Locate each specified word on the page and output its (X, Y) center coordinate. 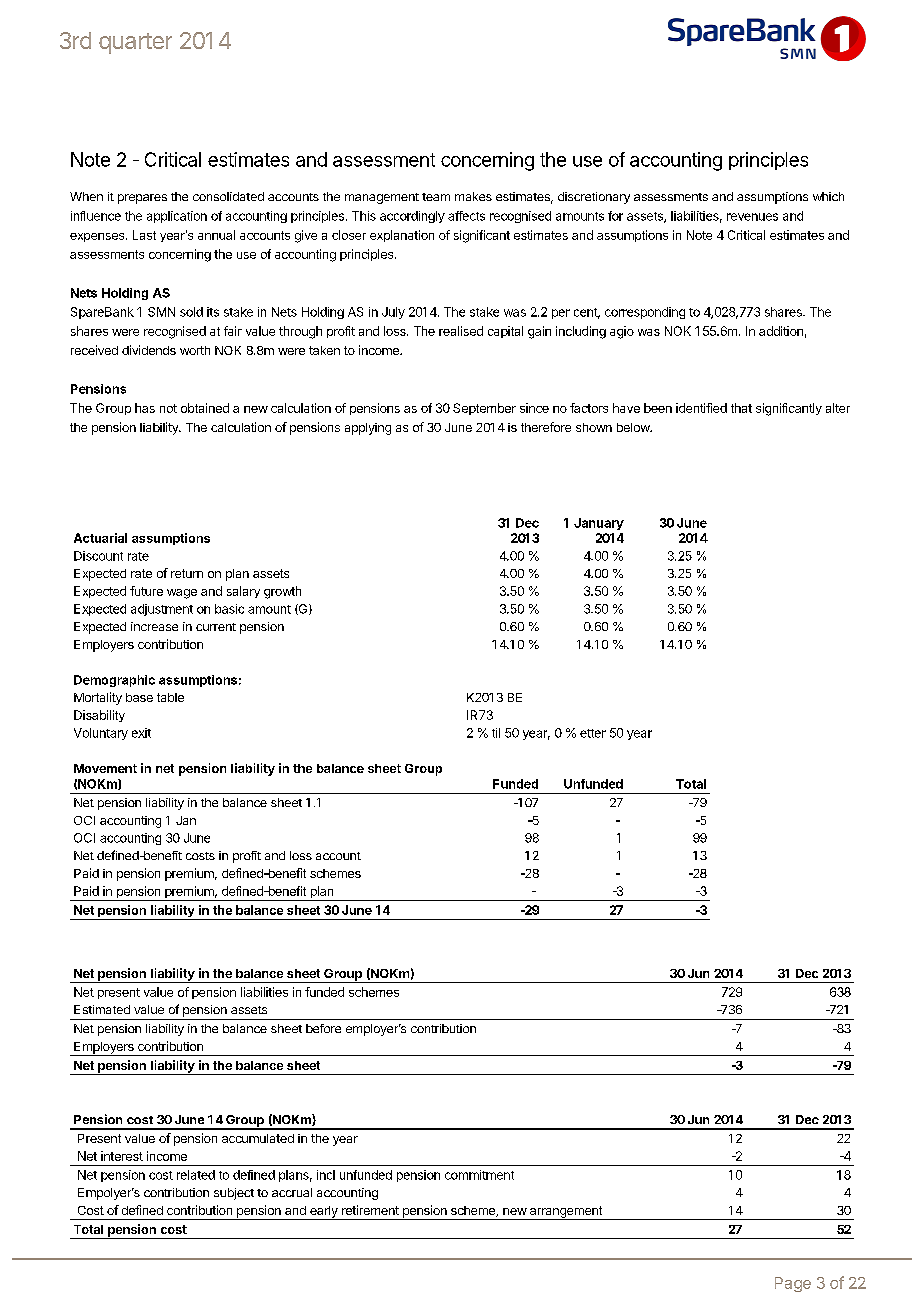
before (323, 1028)
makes (473, 196)
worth (195, 350)
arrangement (566, 1213)
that (741, 408)
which (828, 196)
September (484, 409)
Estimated (102, 1009)
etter (593, 733)
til (496, 733)
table (170, 697)
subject (234, 1194)
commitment (479, 1175)
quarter (135, 43)
